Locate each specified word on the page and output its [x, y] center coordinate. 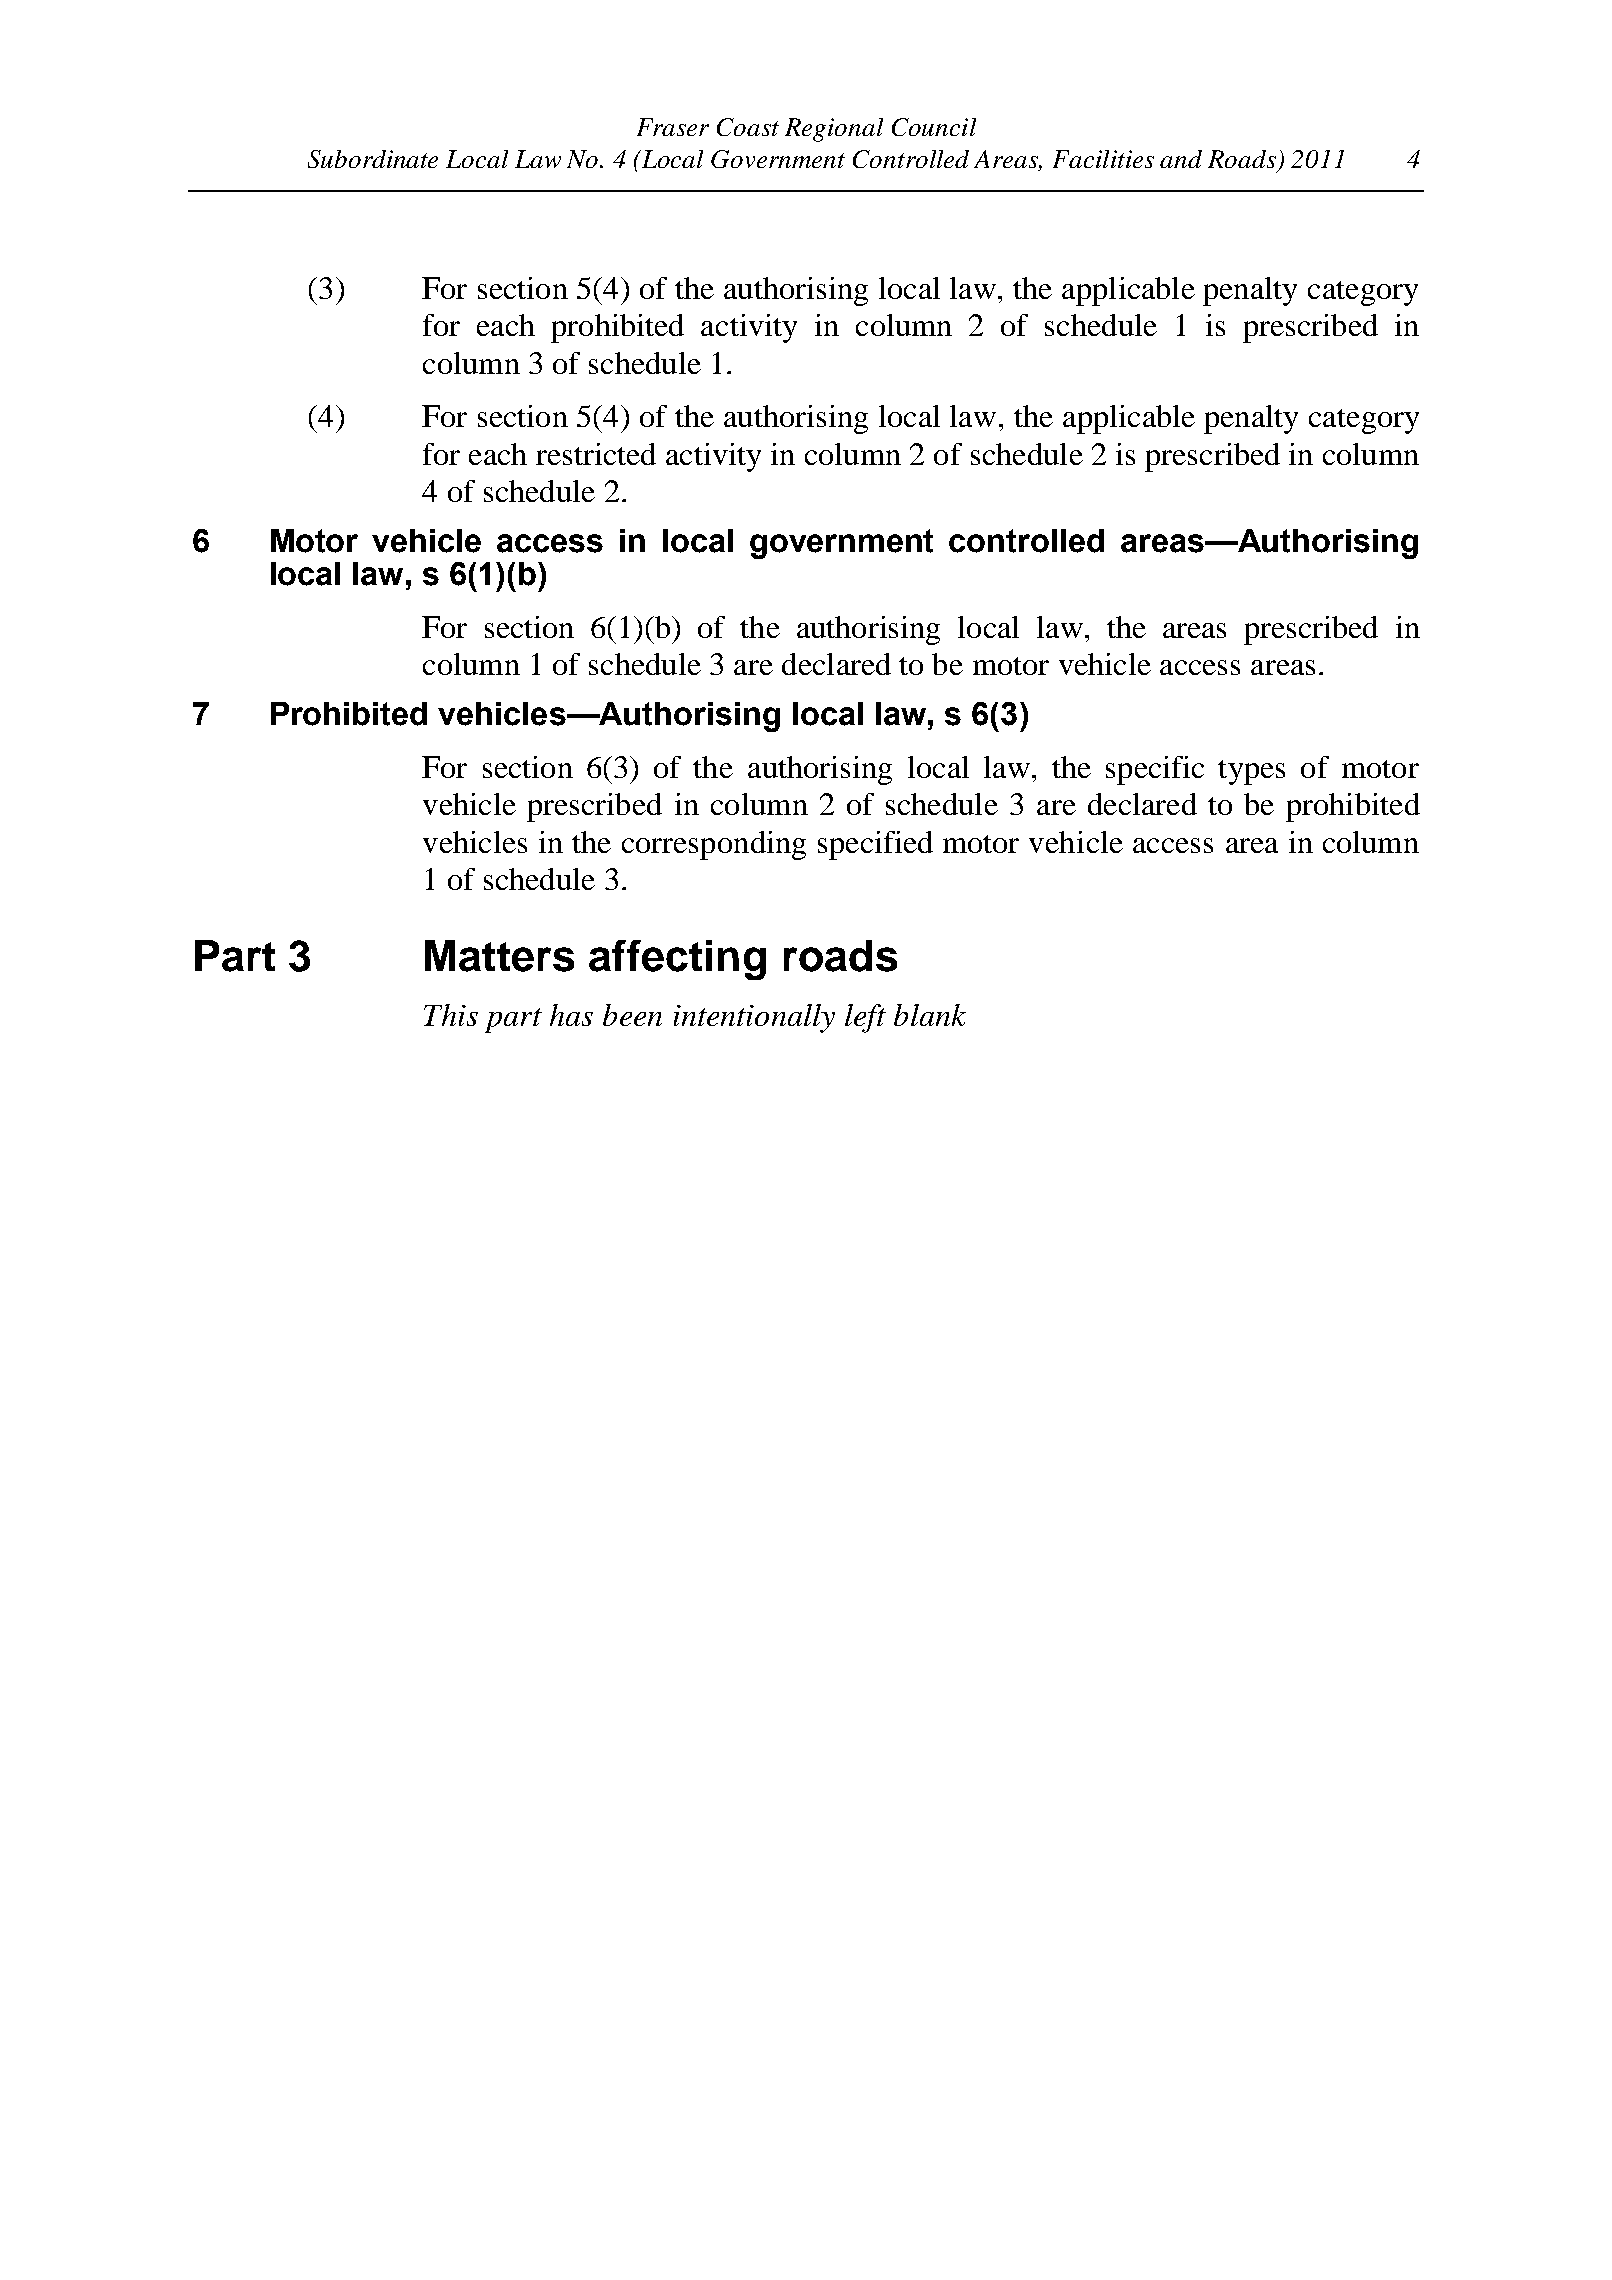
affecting [677, 960]
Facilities [1103, 159]
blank [930, 1015]
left [865, 1018]
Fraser [673, 127]
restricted [596, 454]
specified [875, 845]
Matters [499, 956]
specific [1155, 770]
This [451, 1015]
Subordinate [373, 159]
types [1251, 772]
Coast [748, 127]
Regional [834, 130]
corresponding [714, 845]
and [1181, 159]
